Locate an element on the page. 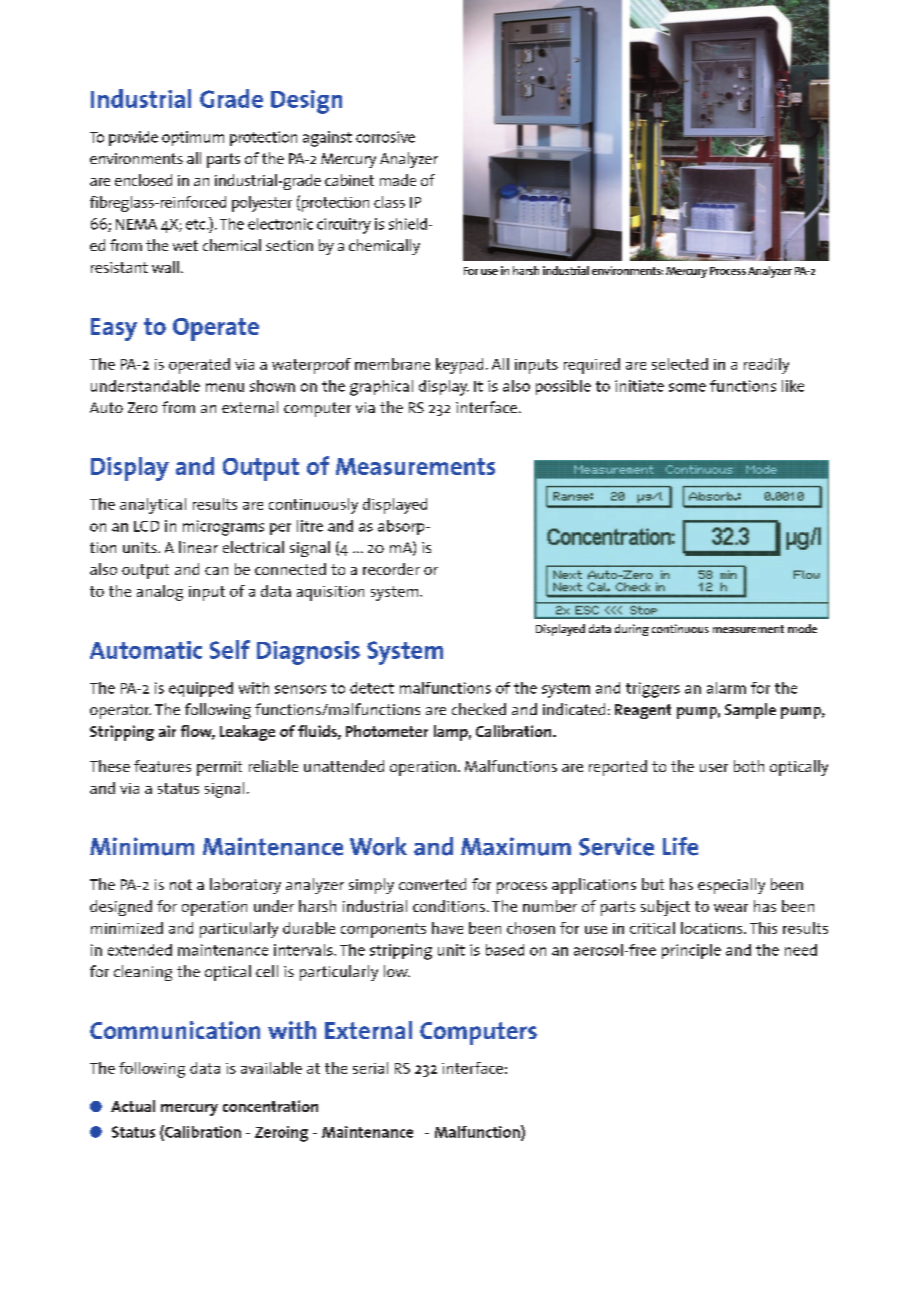  optimum is located at coordinates (193, 138).
